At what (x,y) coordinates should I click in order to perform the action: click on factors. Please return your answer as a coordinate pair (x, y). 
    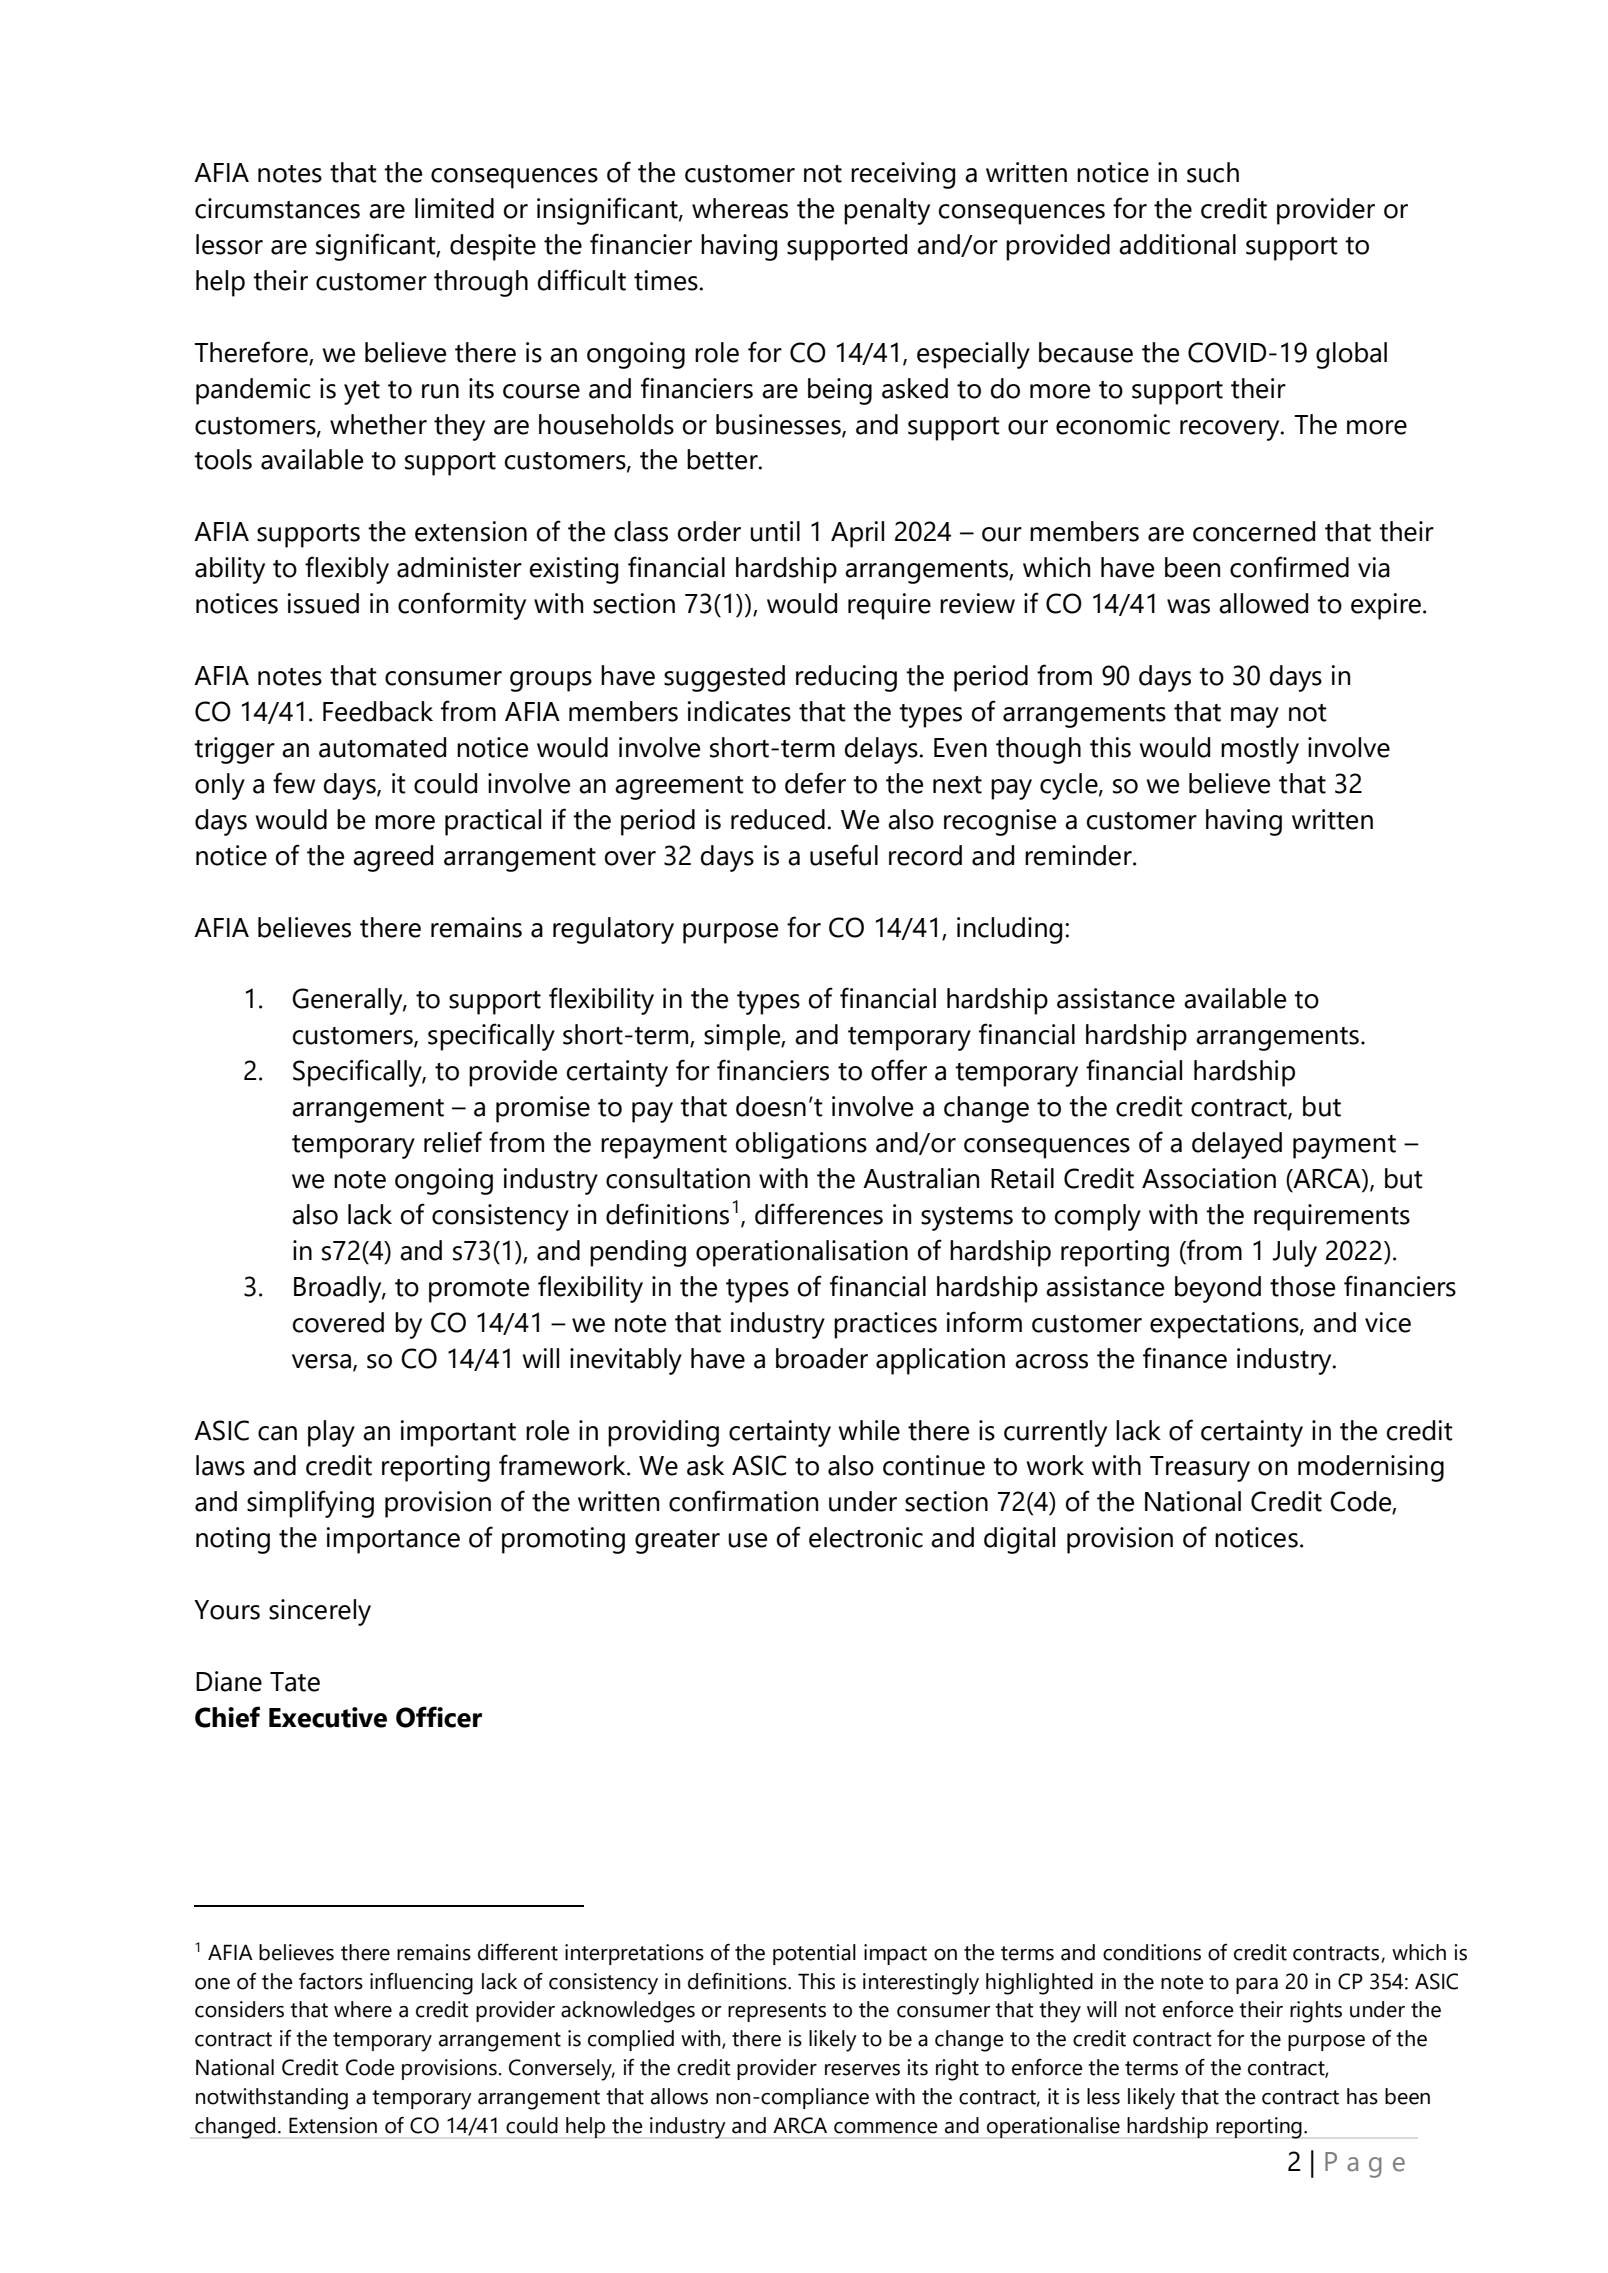
    Looking at the image, I should click on (331, 1981).
